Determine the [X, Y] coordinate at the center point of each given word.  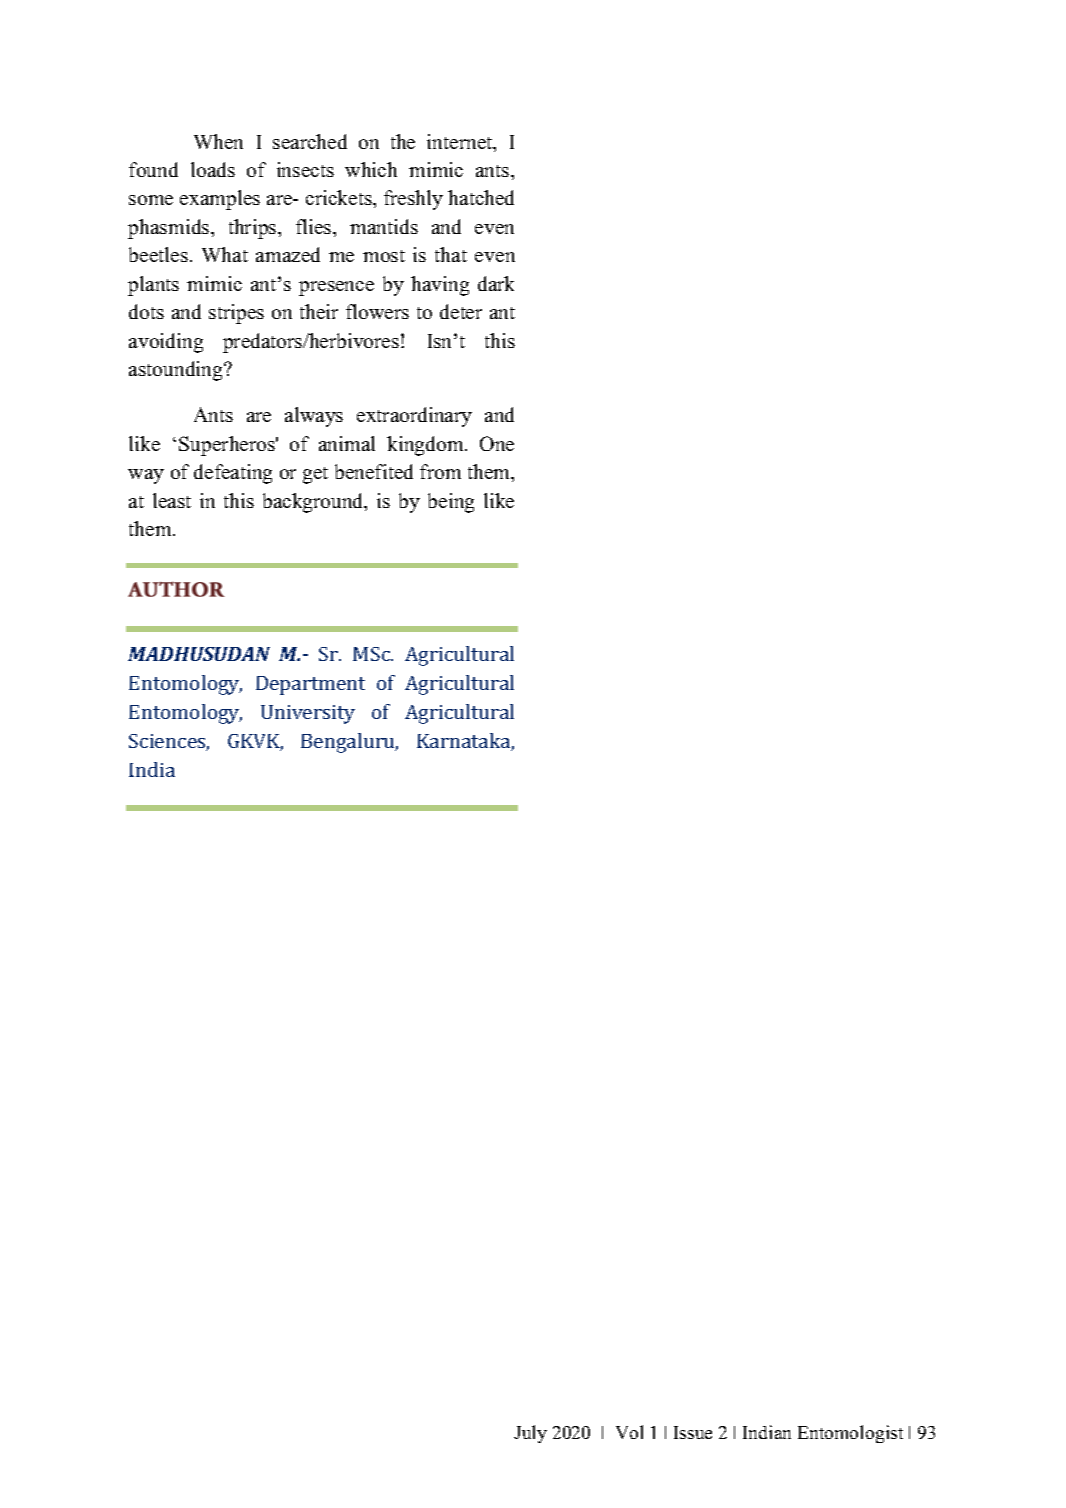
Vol [629, 1432]
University [308, 714]
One [497, 443]
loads [213, 169]
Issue [693, 1432]
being [451, 503]
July [530, 1434]
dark [496, 283]
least [172, 500]
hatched [481, 197]
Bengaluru [349, 743]
